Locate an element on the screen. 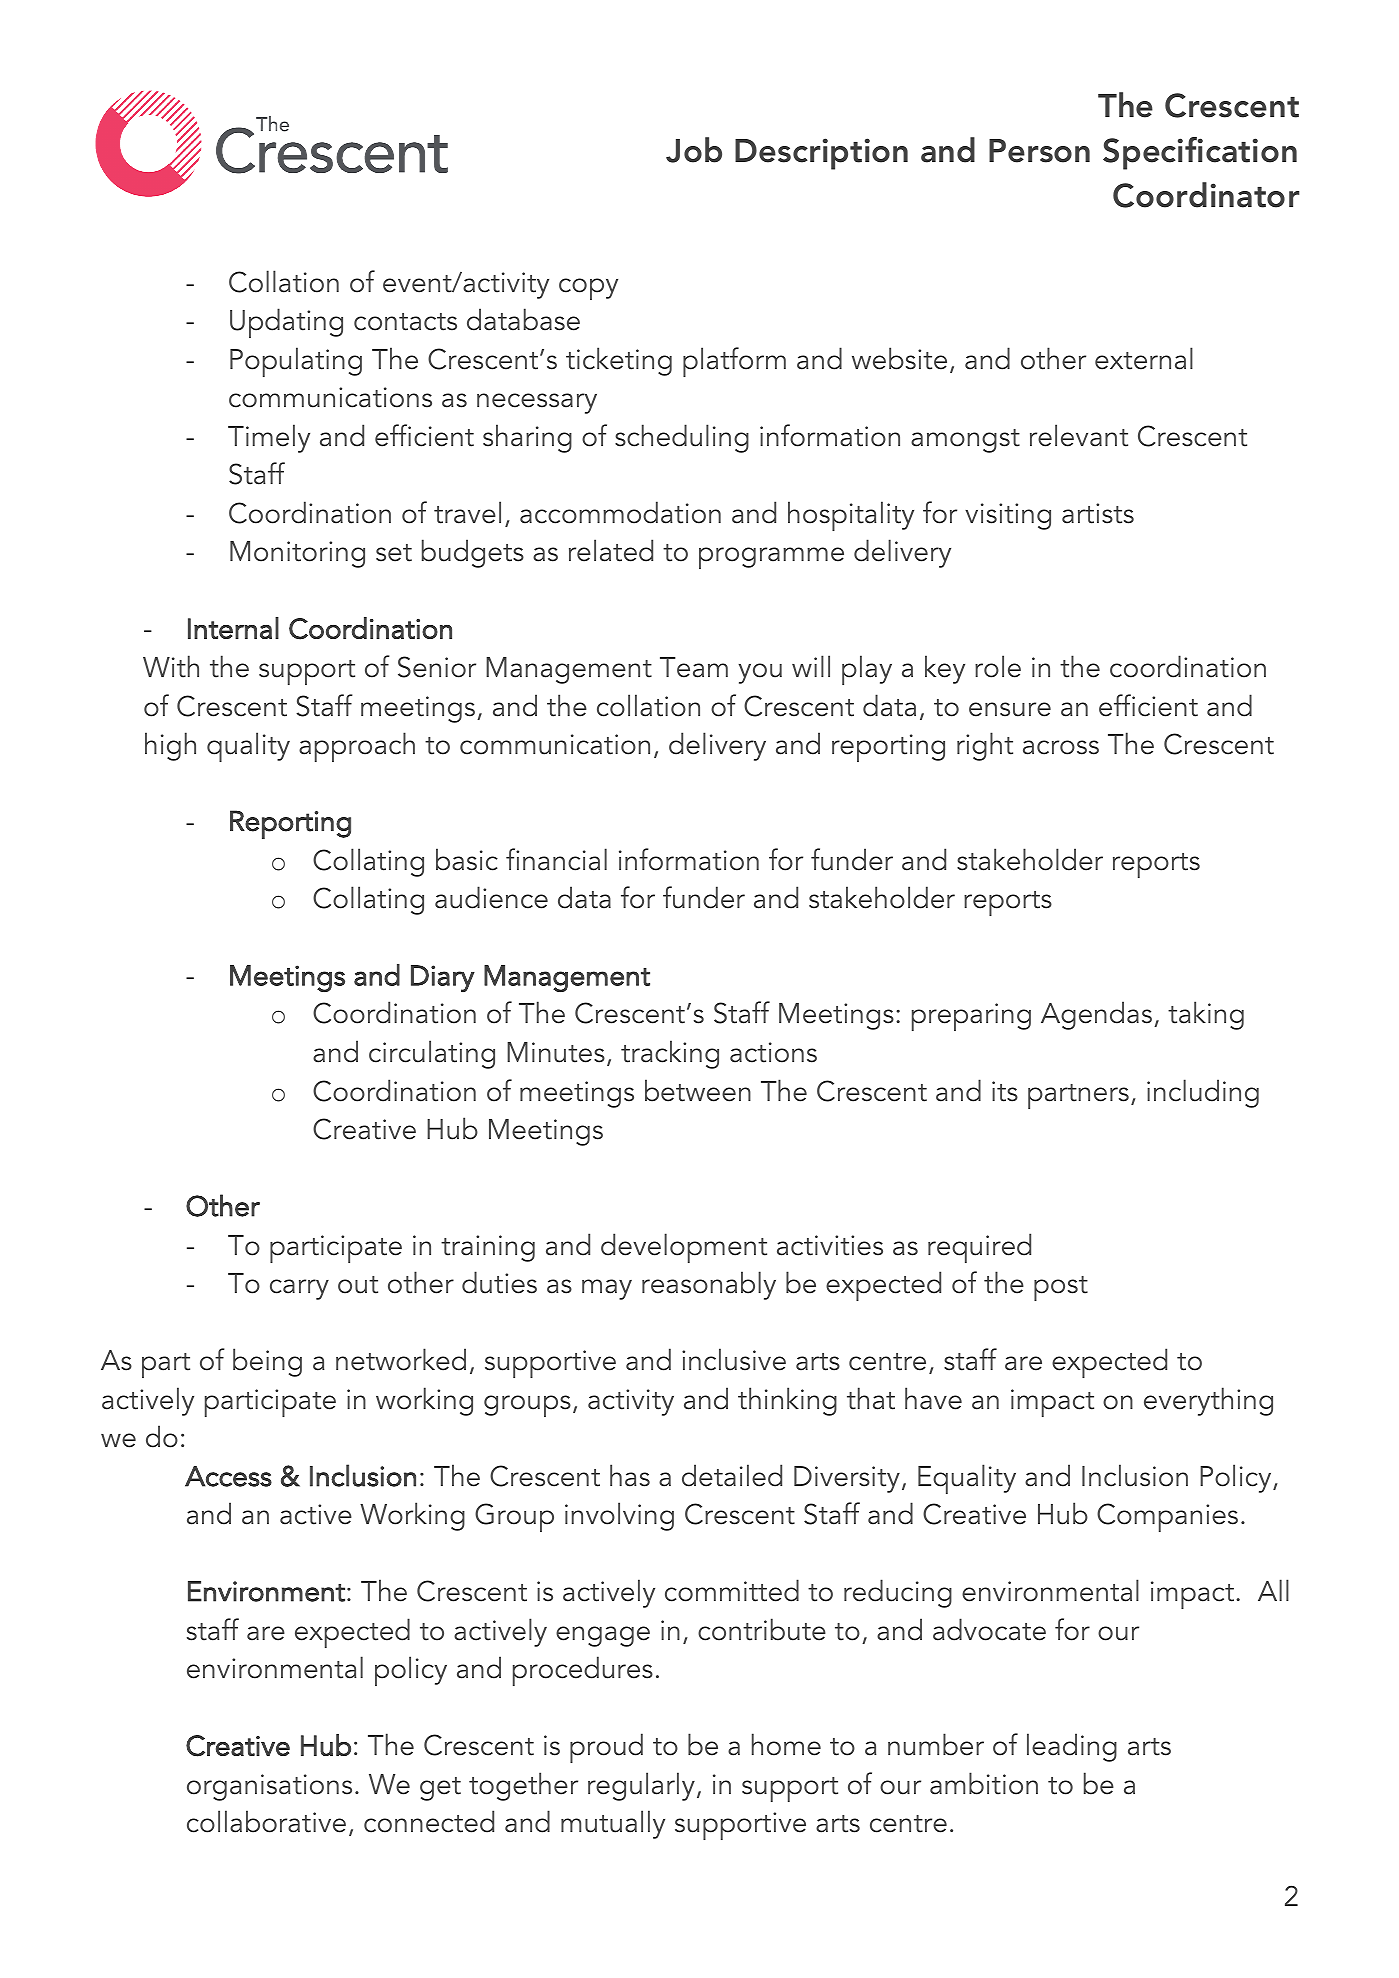  Updating is located at coordinates (286, 323).
